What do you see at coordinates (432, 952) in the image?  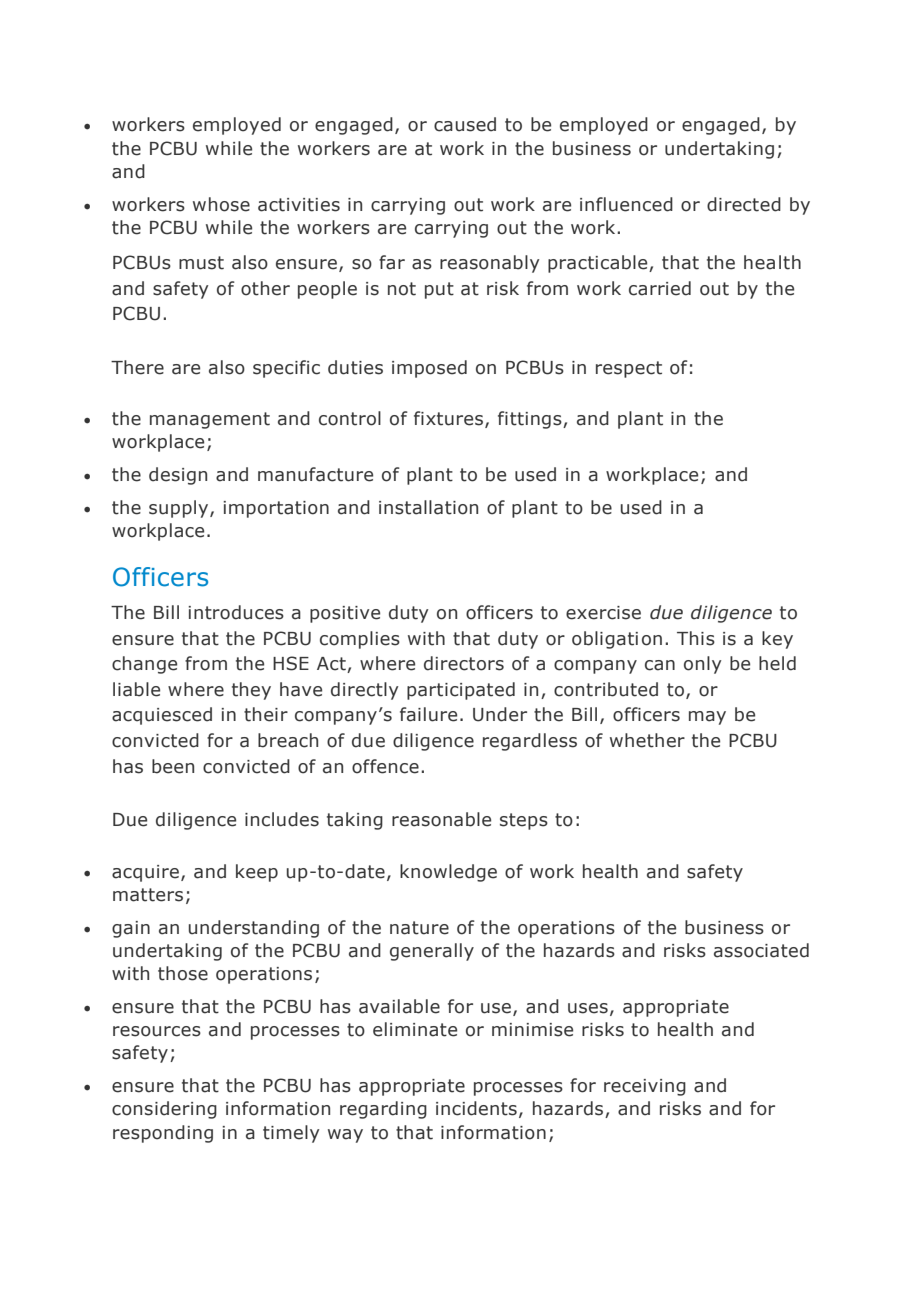 I see `generally` at bounding box center [432, 952].
